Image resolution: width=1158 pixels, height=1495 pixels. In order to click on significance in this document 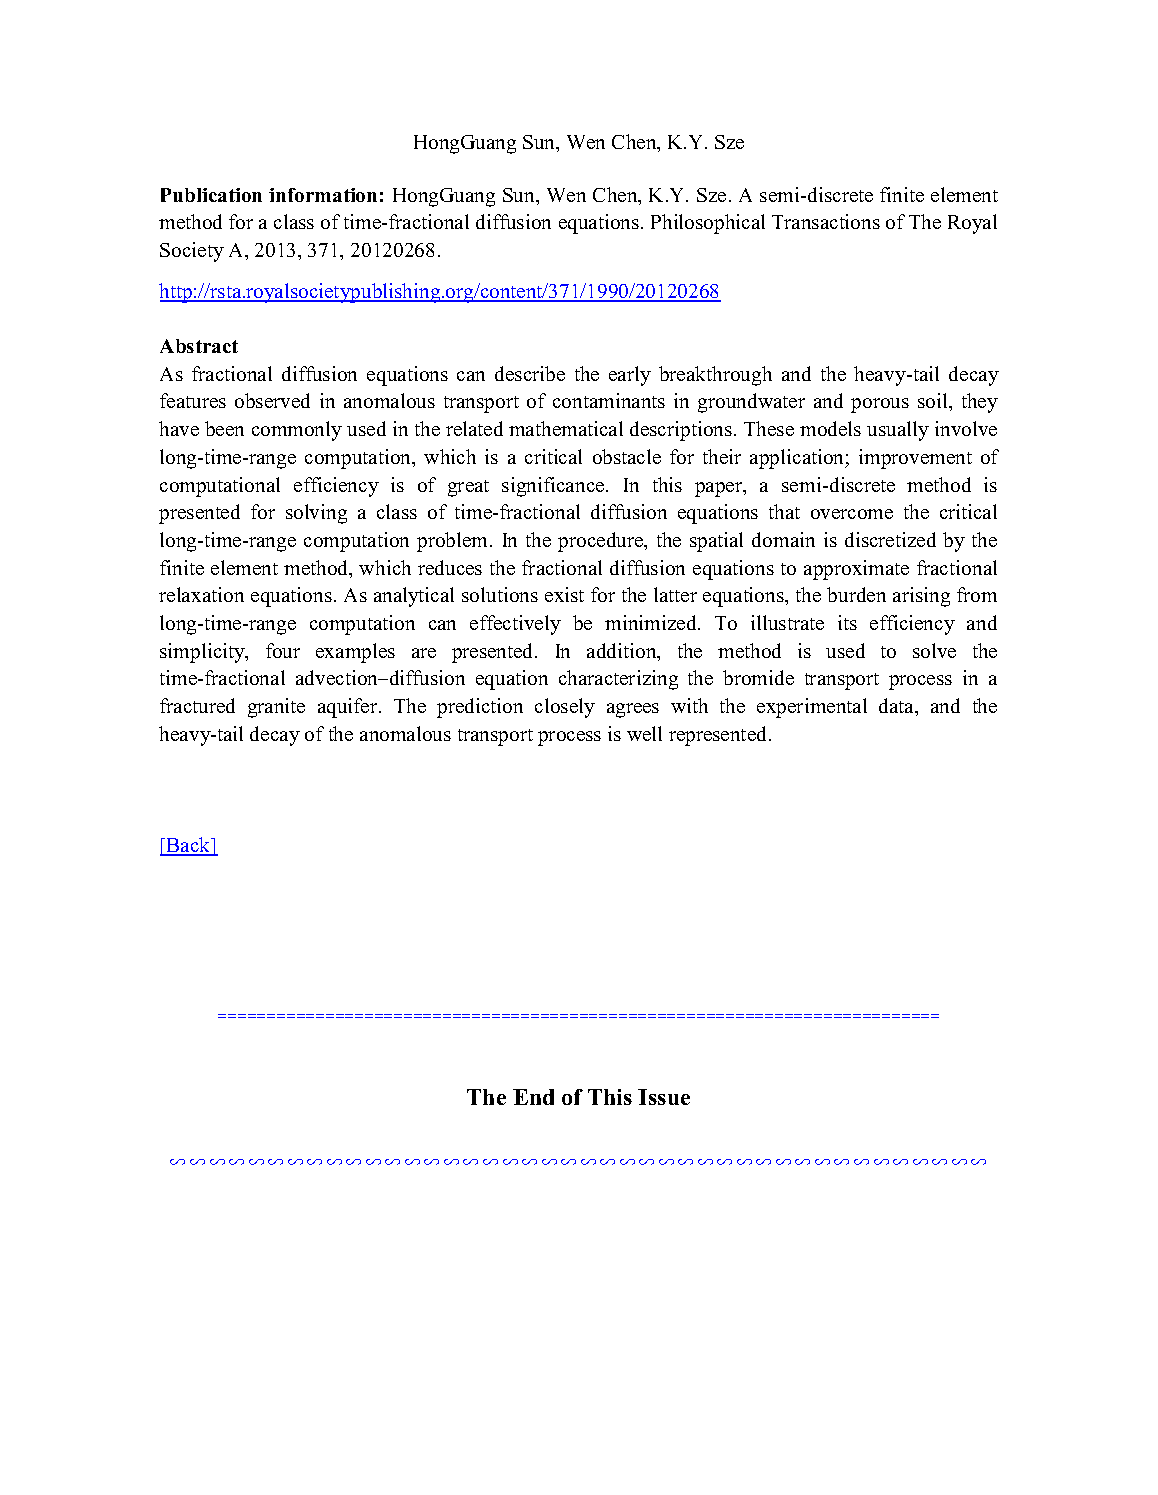, I will do `click(554, 487)`.
